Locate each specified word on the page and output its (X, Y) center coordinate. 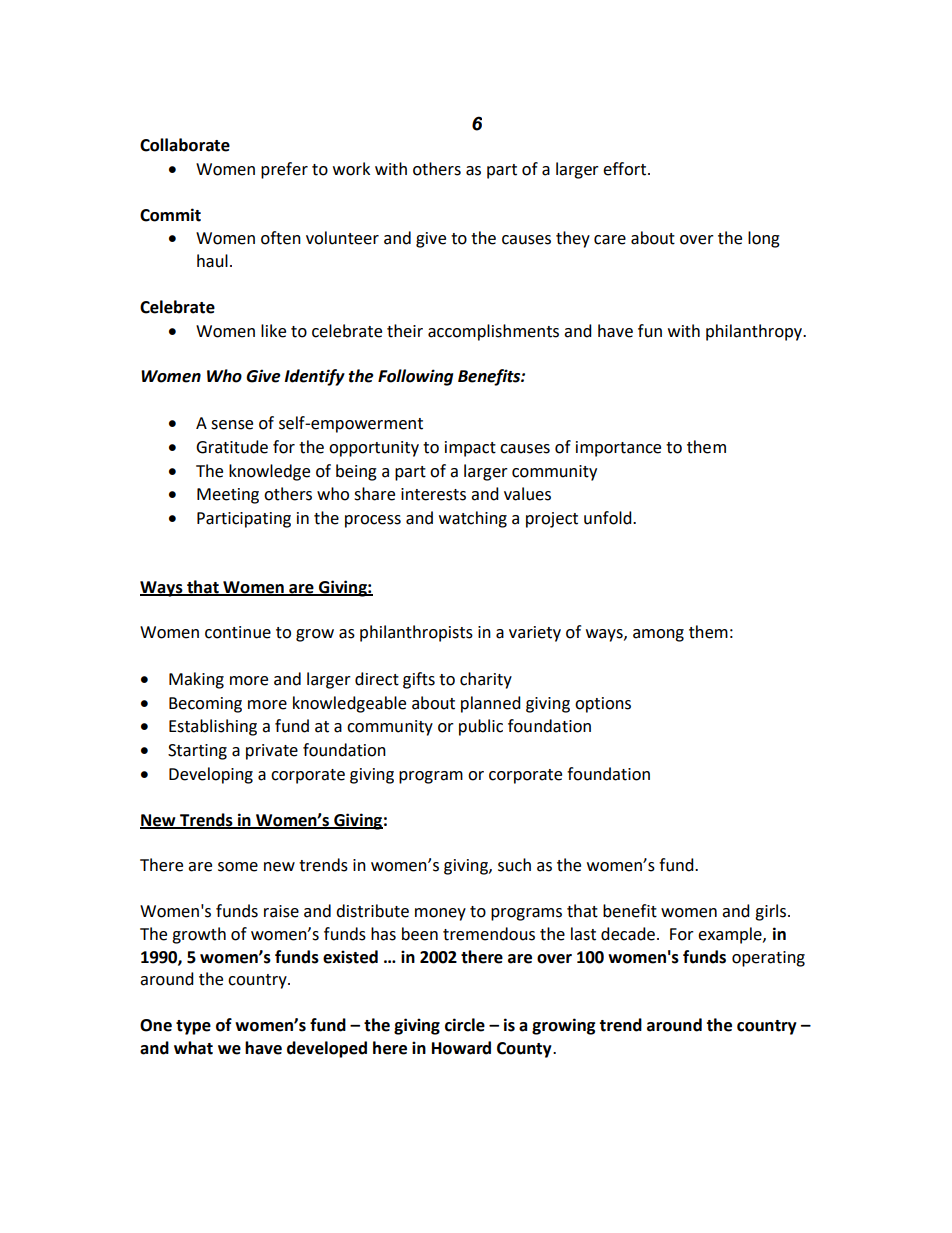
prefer (284, 170)
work (351, 169)
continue (238, 632)
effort (626, 169)
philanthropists (416, 633)
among (658, 635)
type (193, 1027)
